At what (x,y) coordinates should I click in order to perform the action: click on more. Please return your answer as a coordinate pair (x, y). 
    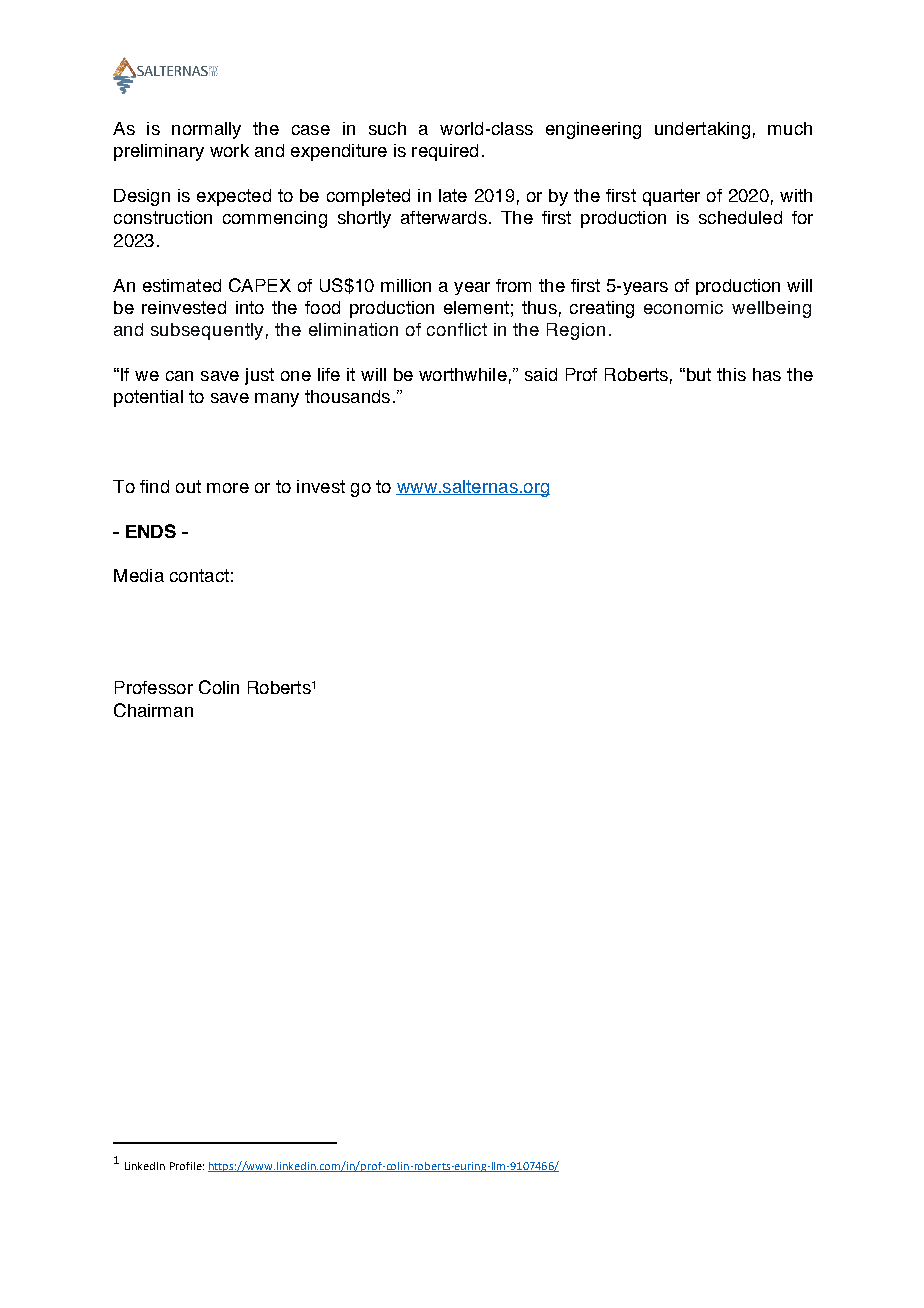
    Looking at the image, I should click on (228, 488).
